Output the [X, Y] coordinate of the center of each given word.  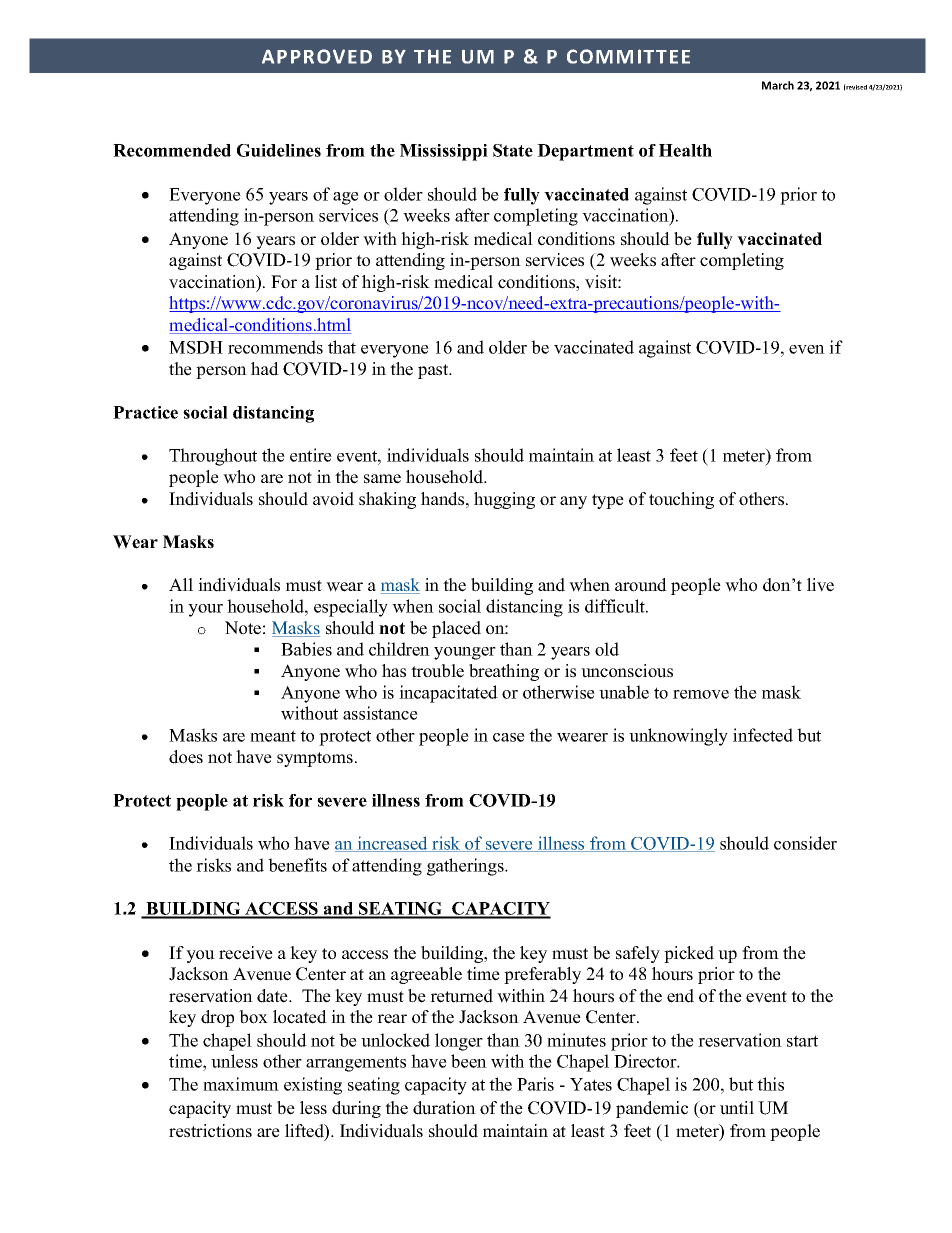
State [513, 150]
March [778, 85]
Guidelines [279, 150]
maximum [241, 1084]
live [820, 585]
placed [456, 629]
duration [444, 1108]
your [205, 610]
